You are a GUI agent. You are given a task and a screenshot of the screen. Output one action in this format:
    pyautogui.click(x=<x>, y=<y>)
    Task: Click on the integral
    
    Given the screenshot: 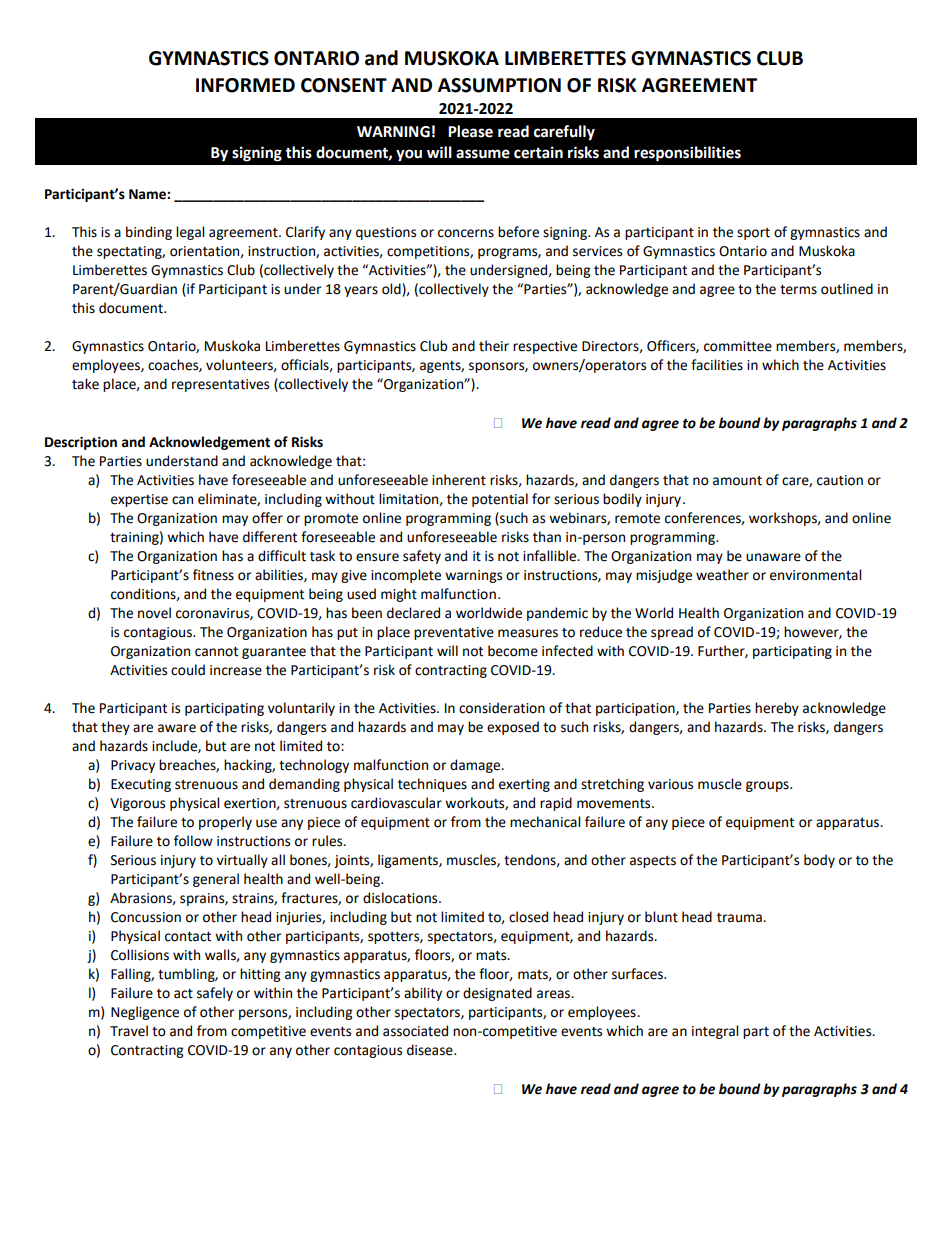 What is the action you would take?
    pyautogui.click(x=715, y=1032)
